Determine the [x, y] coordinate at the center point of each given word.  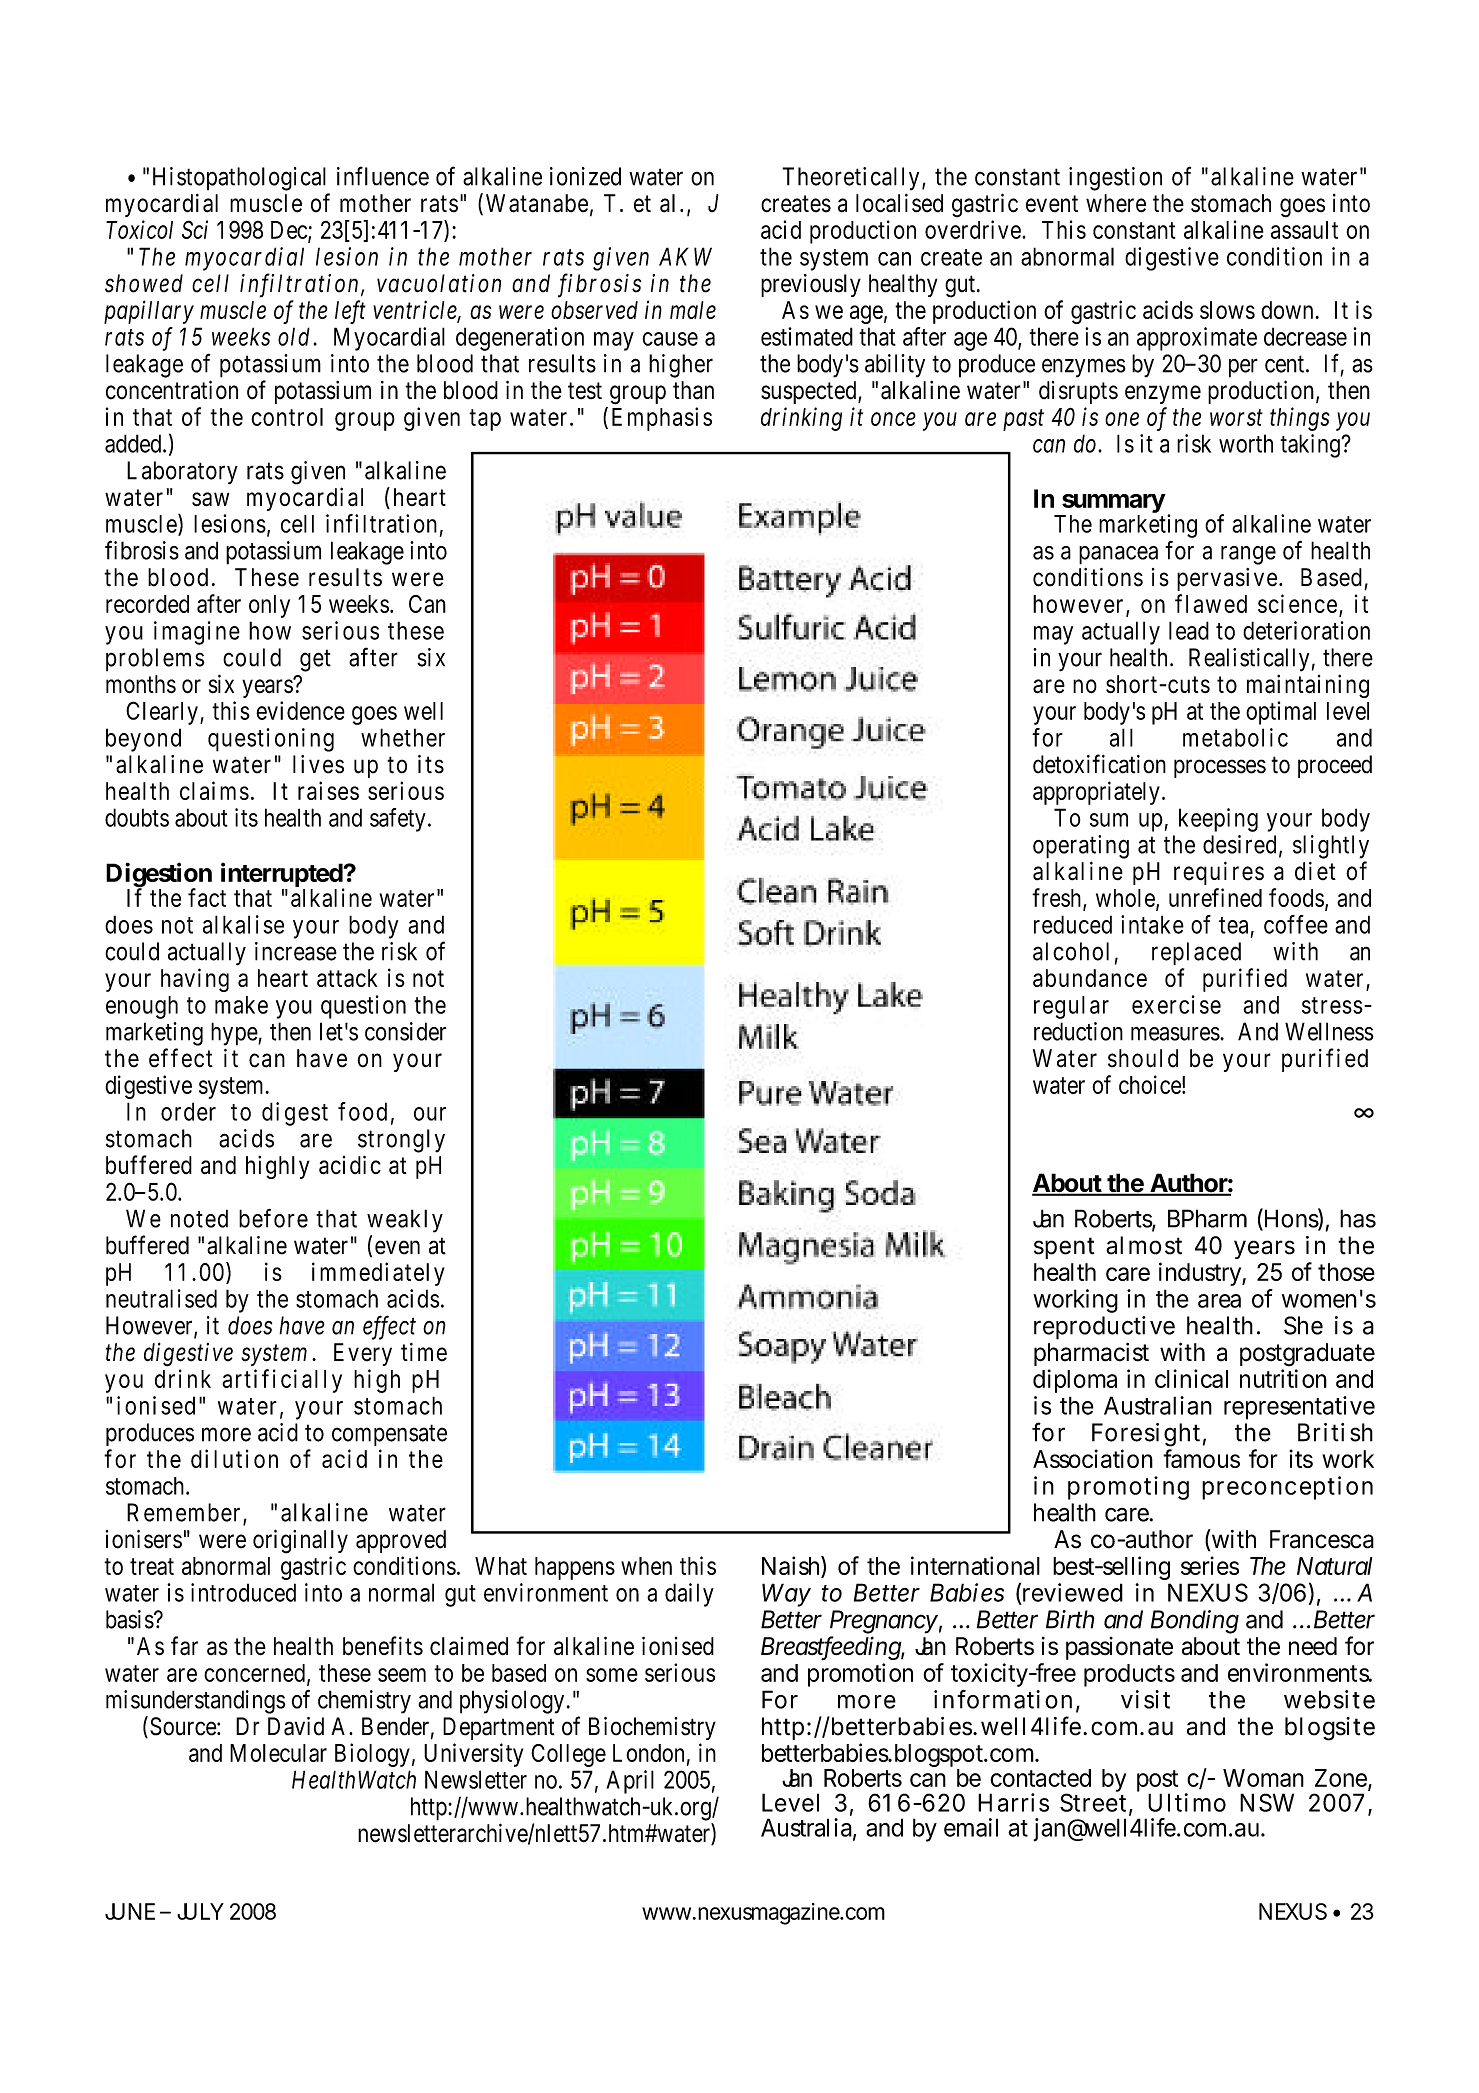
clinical [1191, 1378]
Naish [790, 1565]
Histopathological [239, 179]
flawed [1211, 603]
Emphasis [662, 419]
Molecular [278, 1753]
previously [811, 285]
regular [1071, 1007]
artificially [282, 1381]
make [241, 1005]
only [269, 606]
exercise [1176, 1004]
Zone [1341, 1778]
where [1116, 203]
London [648, 1753]
